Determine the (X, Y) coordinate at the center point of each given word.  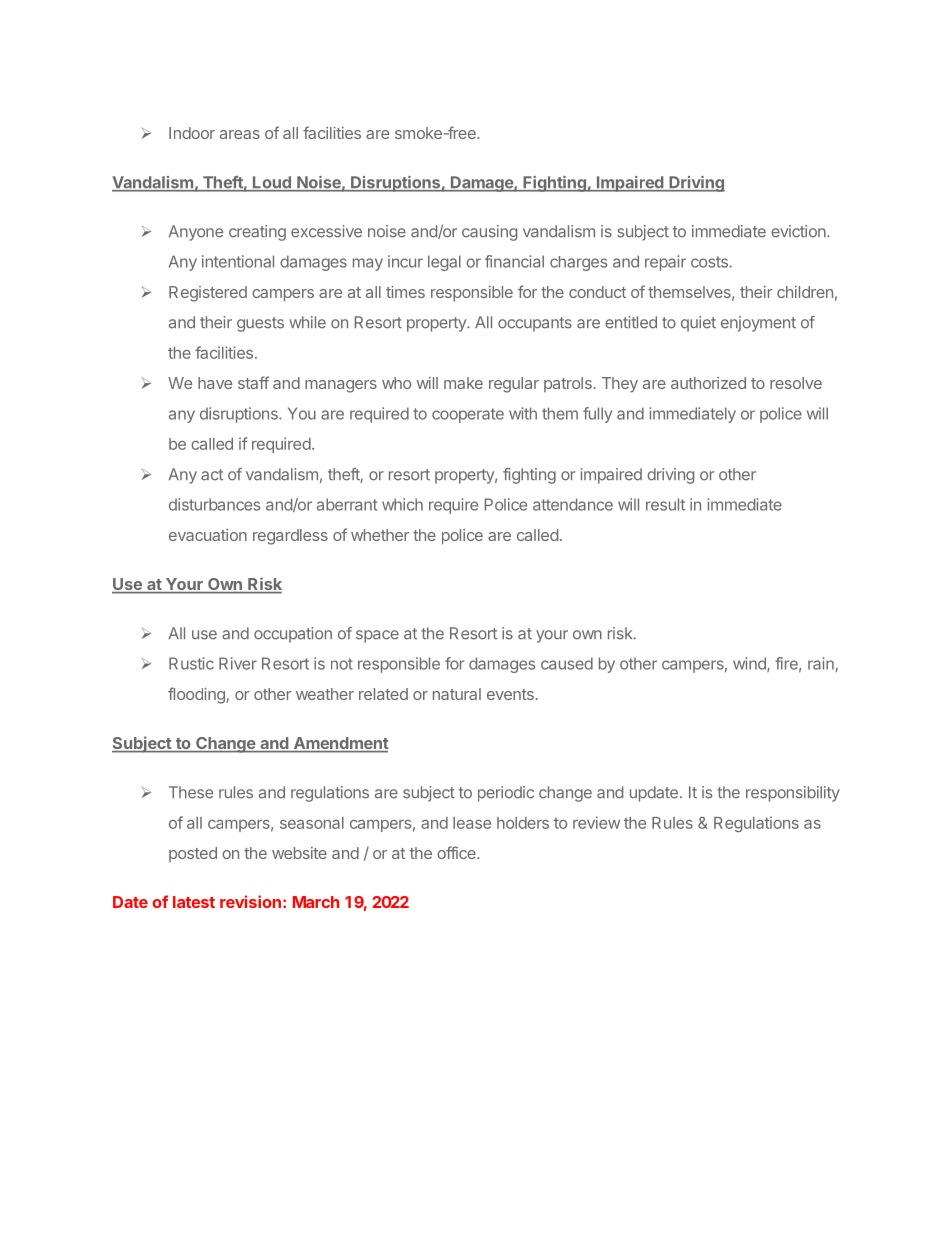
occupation (293, 635)
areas (240, 134)
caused (567, 663)
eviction (798, 231)
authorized (708, 383)
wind (750, 664)
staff (253, 382)
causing (489, 233)
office (457, 852)
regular (514, 385)
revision (250, 901)
